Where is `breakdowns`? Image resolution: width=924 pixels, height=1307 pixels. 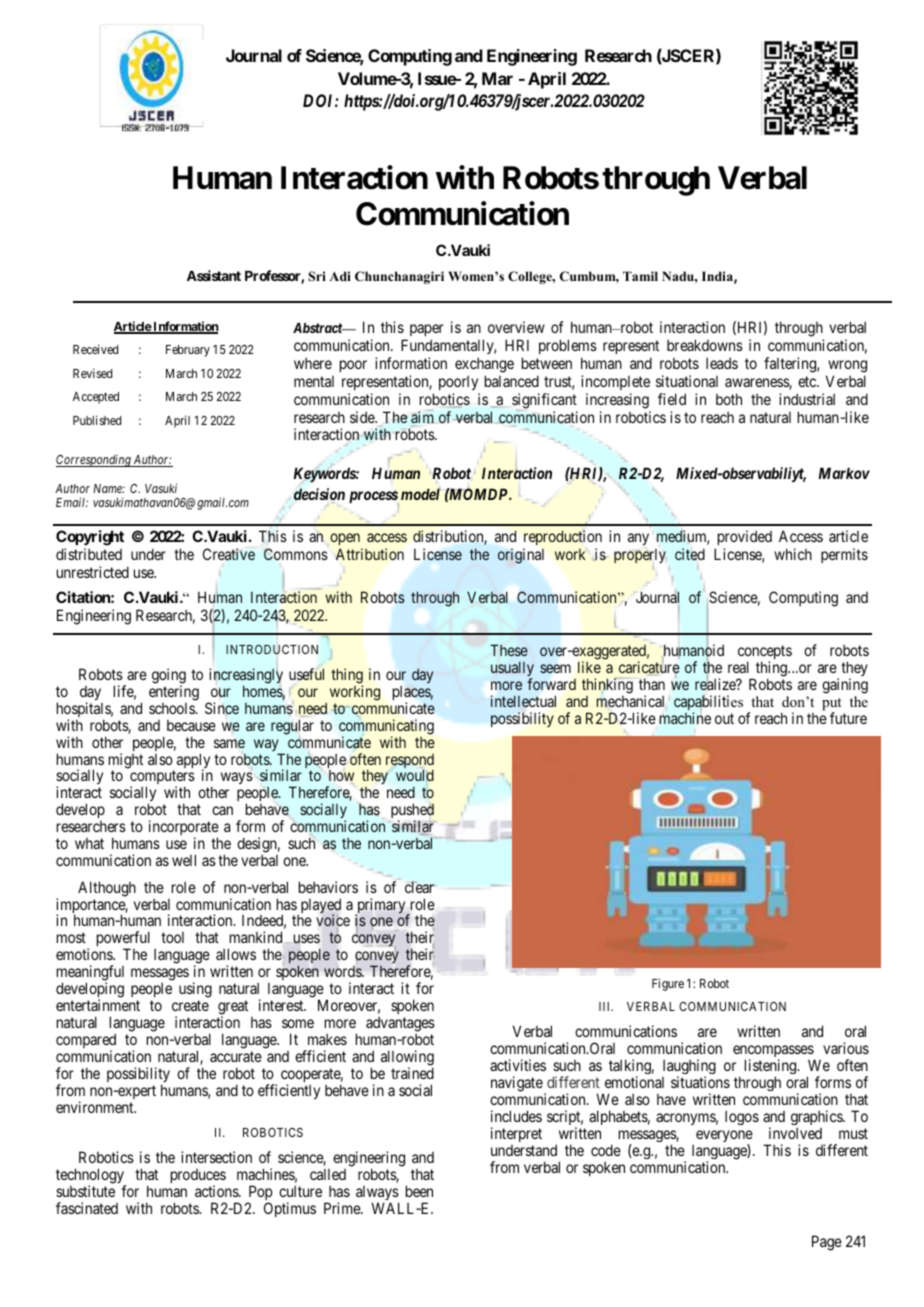
breakdowns is located at coordinates (705, 345).
